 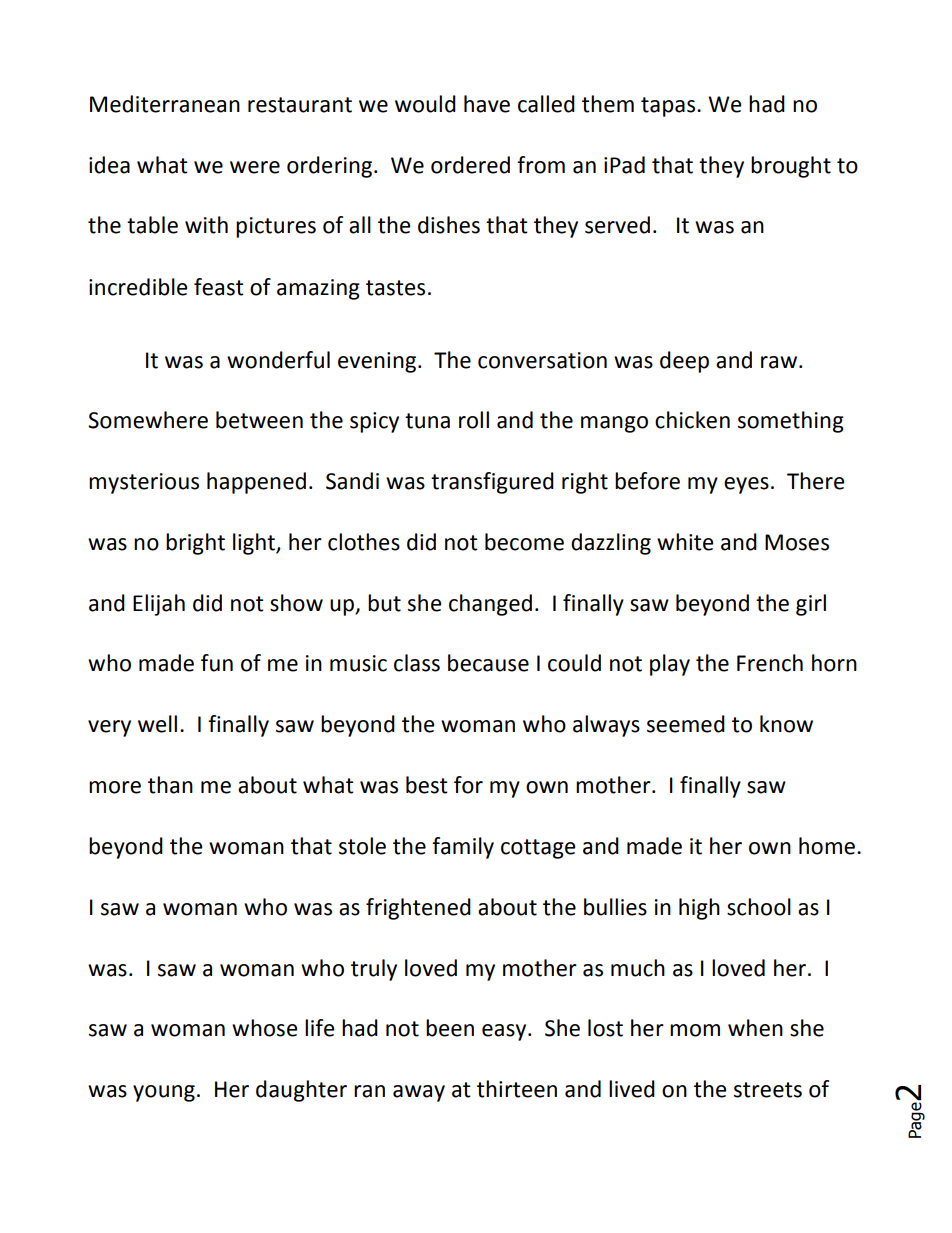 What do you see at coordinates (684, 362) in the screenshot?
I see `deep` at bounding box center [684, 362].
